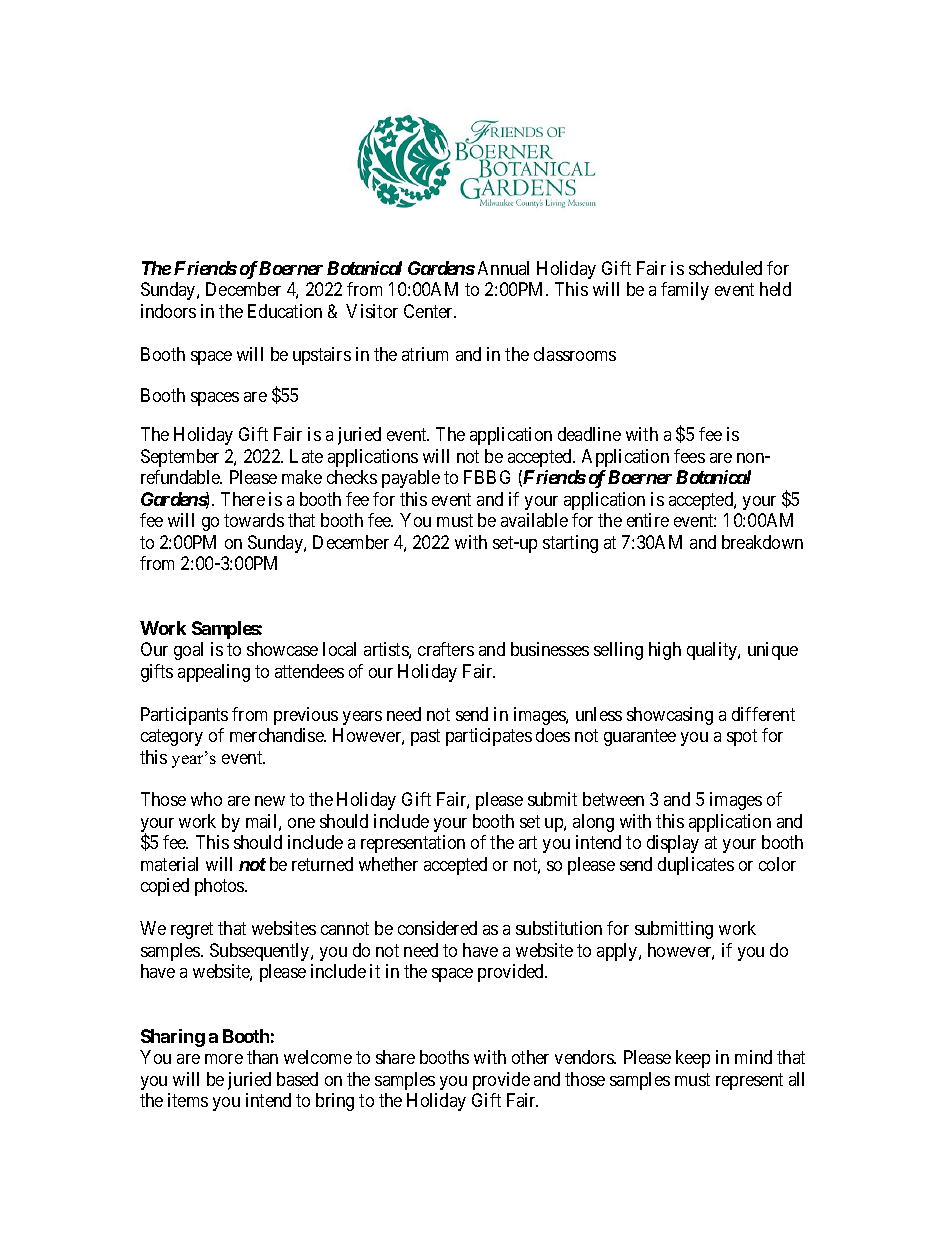 The height and width of the document is (1233, 952). What do you see at coordinates (593, 823) in the document?
I see `along` at bounding box center [593, 823].
